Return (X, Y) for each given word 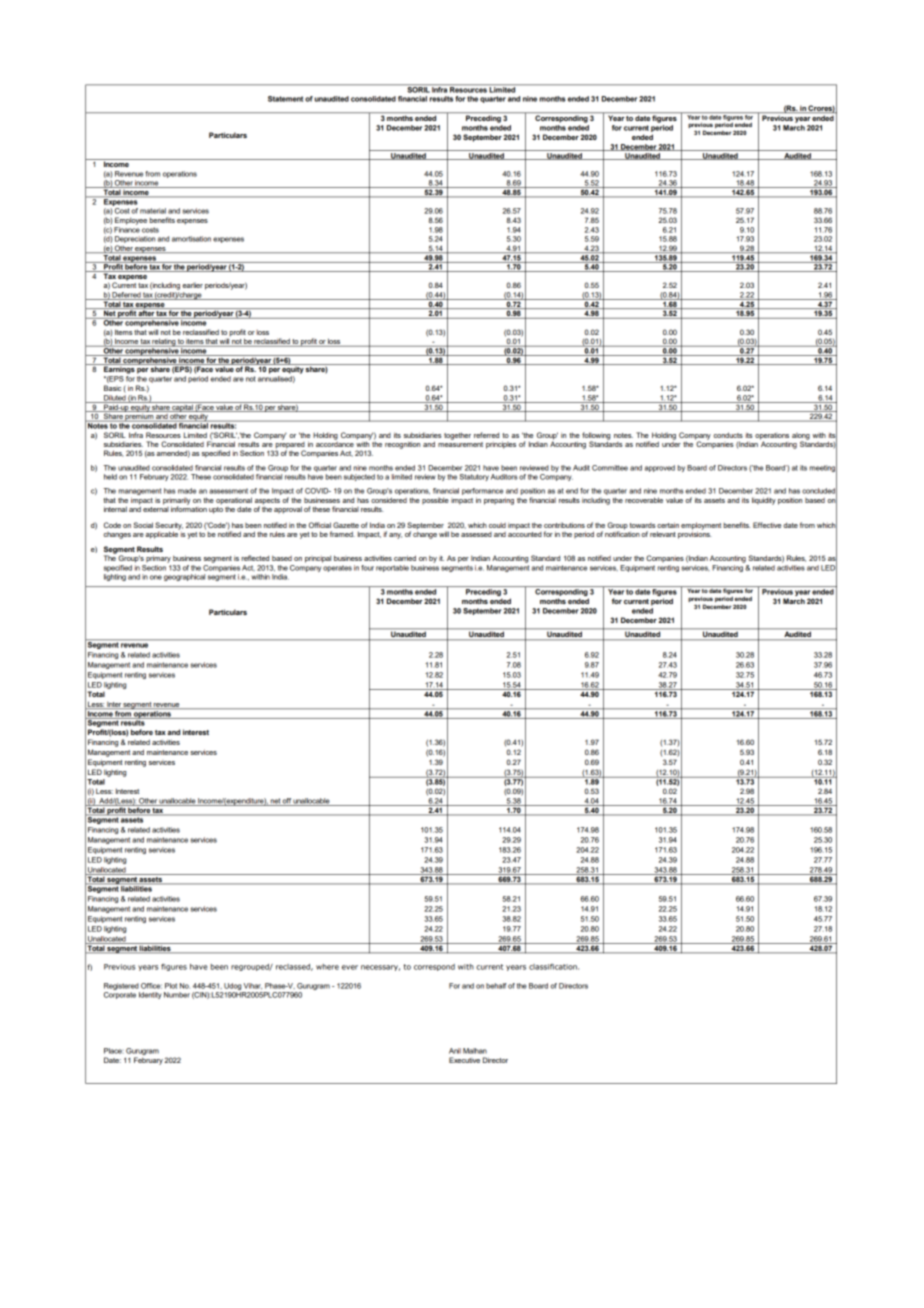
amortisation (191, 239)
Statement (285, 99)
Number (177, 995)
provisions (695, 534)
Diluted (115, 399)
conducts (728, 435)
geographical (184, 577)
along (801, 437)
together (457, 436)
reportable (392, 568)
